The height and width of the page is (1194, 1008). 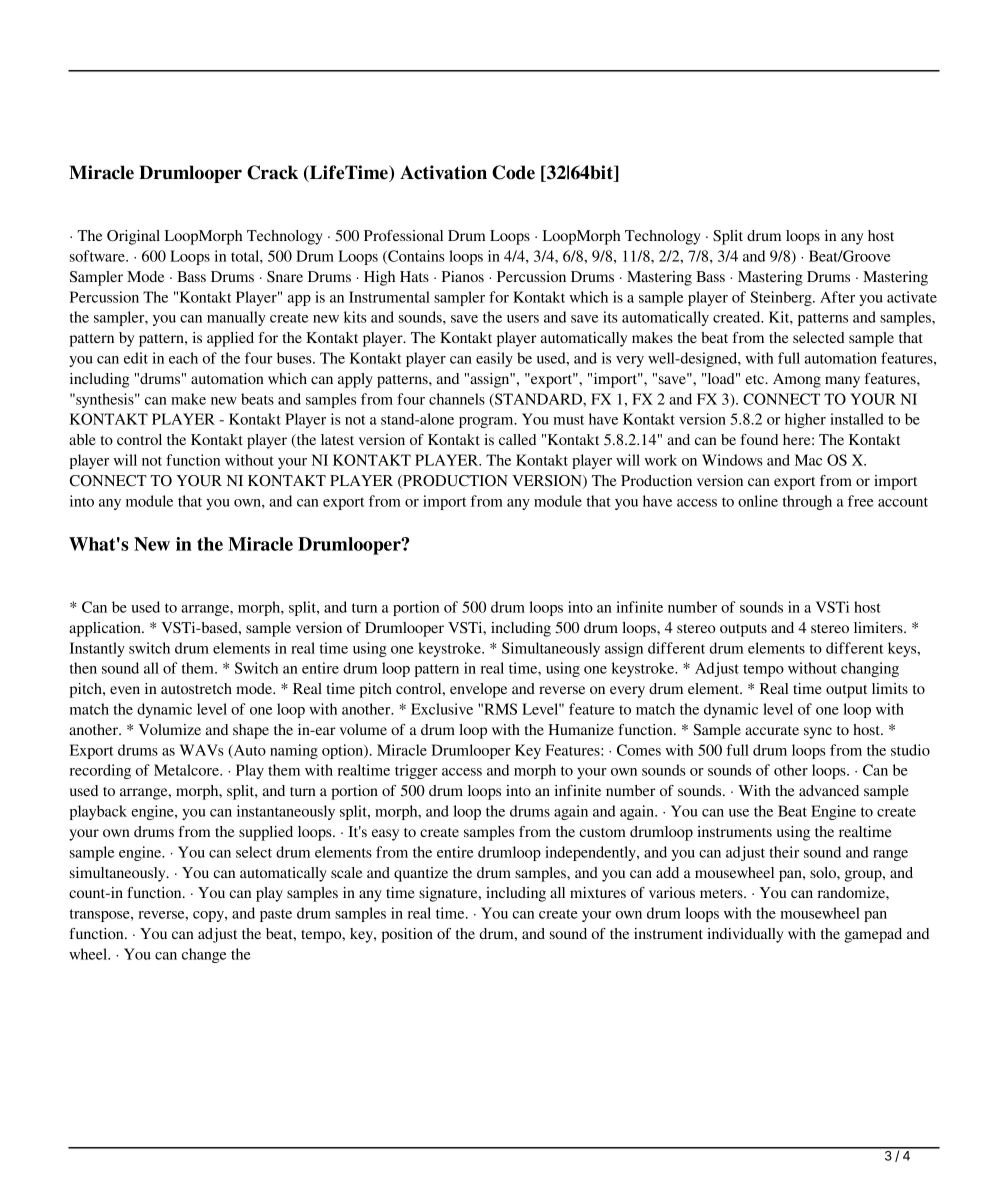 What do you see at coordinates (513, 172) in the page?
I see `Code` at bounding box center [513, 172].
